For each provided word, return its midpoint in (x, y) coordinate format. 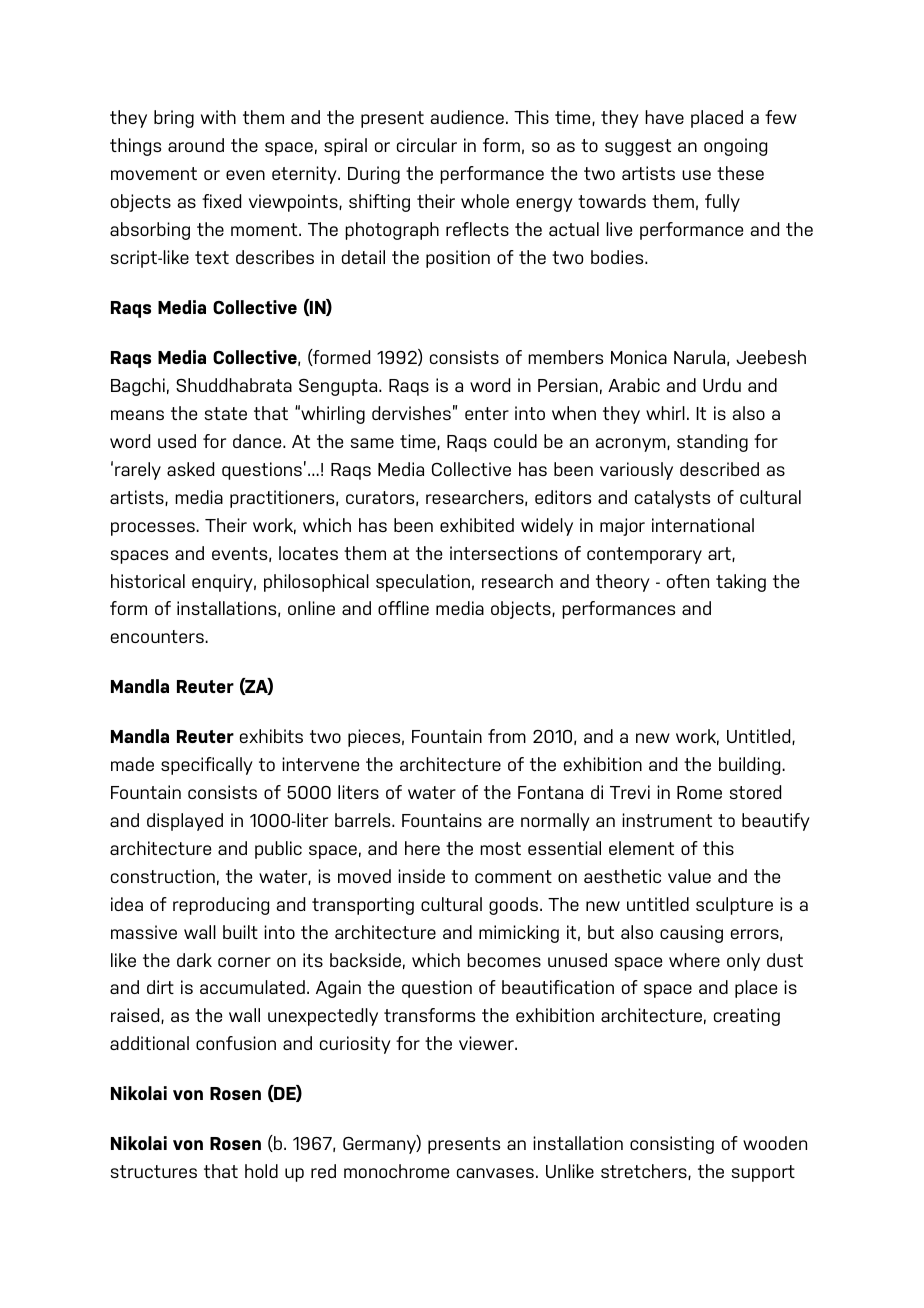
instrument (667, 820)
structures (154, 1171)
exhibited (477, 525)
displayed (185, 822)
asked (190, 469)
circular (427, 145)
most (500, 848)
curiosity (355, 1045)
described (719, 469)
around (196, 145)
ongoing (735, 147)
